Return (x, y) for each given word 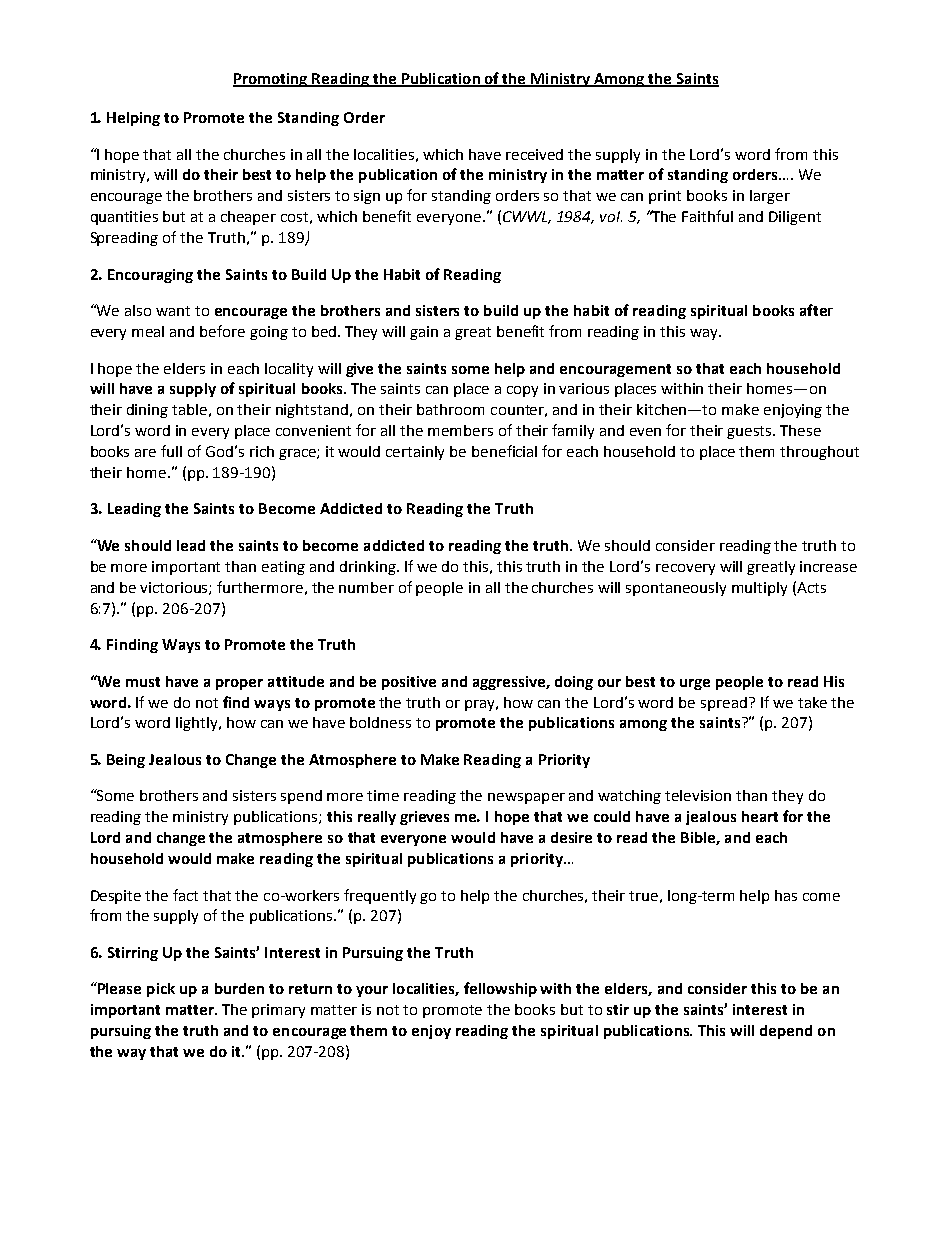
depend (786, 1032)
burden (239, 988)
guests (751, 432)
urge (695, 684)
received (534, 154)
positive (409, 683)
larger (770, 197)
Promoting (271, 80)
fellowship (500, 989)
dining (147, 411)
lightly (198, 724)
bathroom (450, 409)
